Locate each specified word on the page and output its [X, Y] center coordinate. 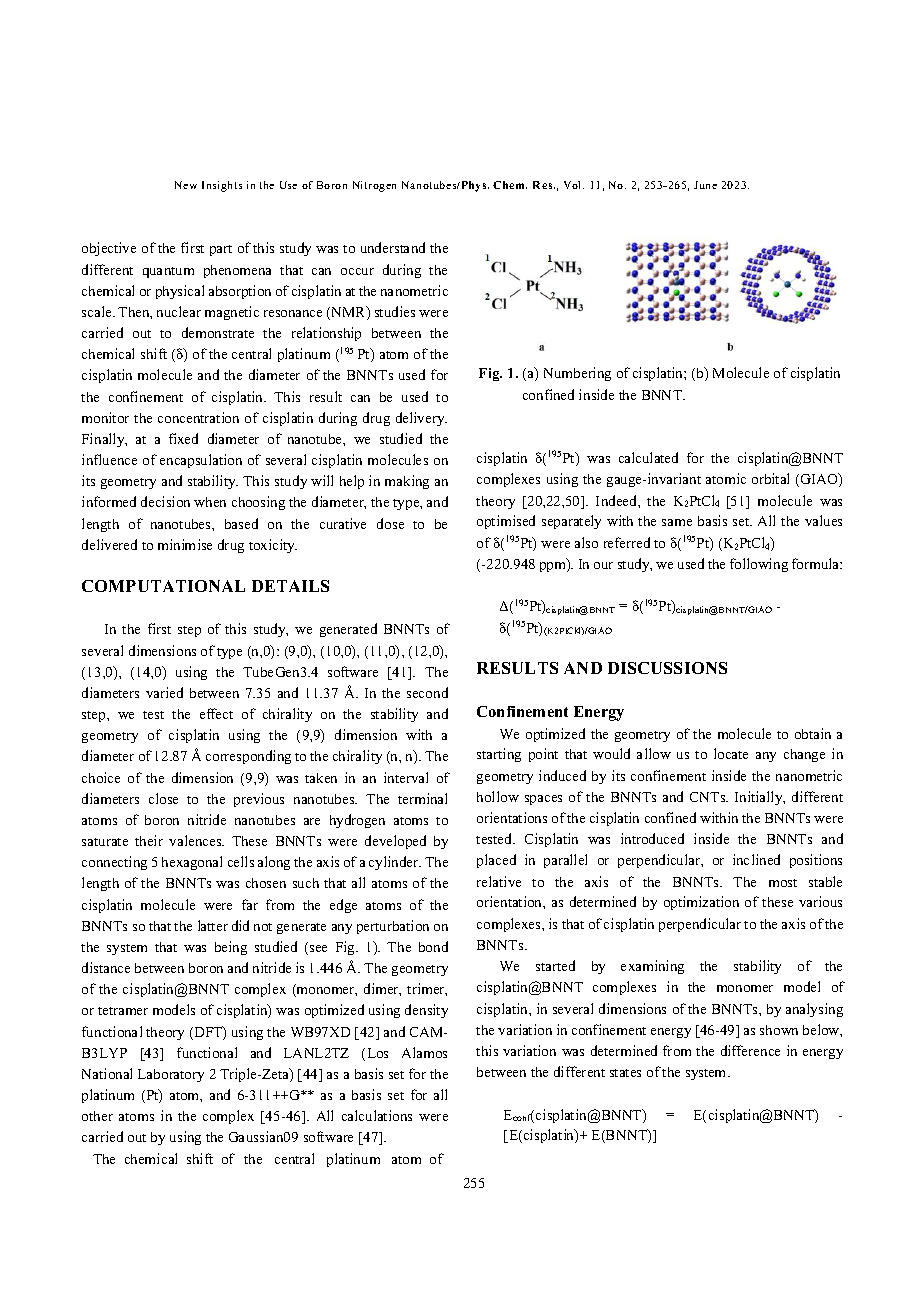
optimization [701, 903]
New [186, 185]
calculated [648, 457]
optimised [506, 522]
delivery [421, 419]
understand [393, 247]
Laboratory [171, 1075]
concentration [198, 417]
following [759, 565]
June [705, 185]
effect [216, 713]
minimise [185, 544]
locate [731, 753]
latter [213, 925]
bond [433, 946]
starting [499, 755]
